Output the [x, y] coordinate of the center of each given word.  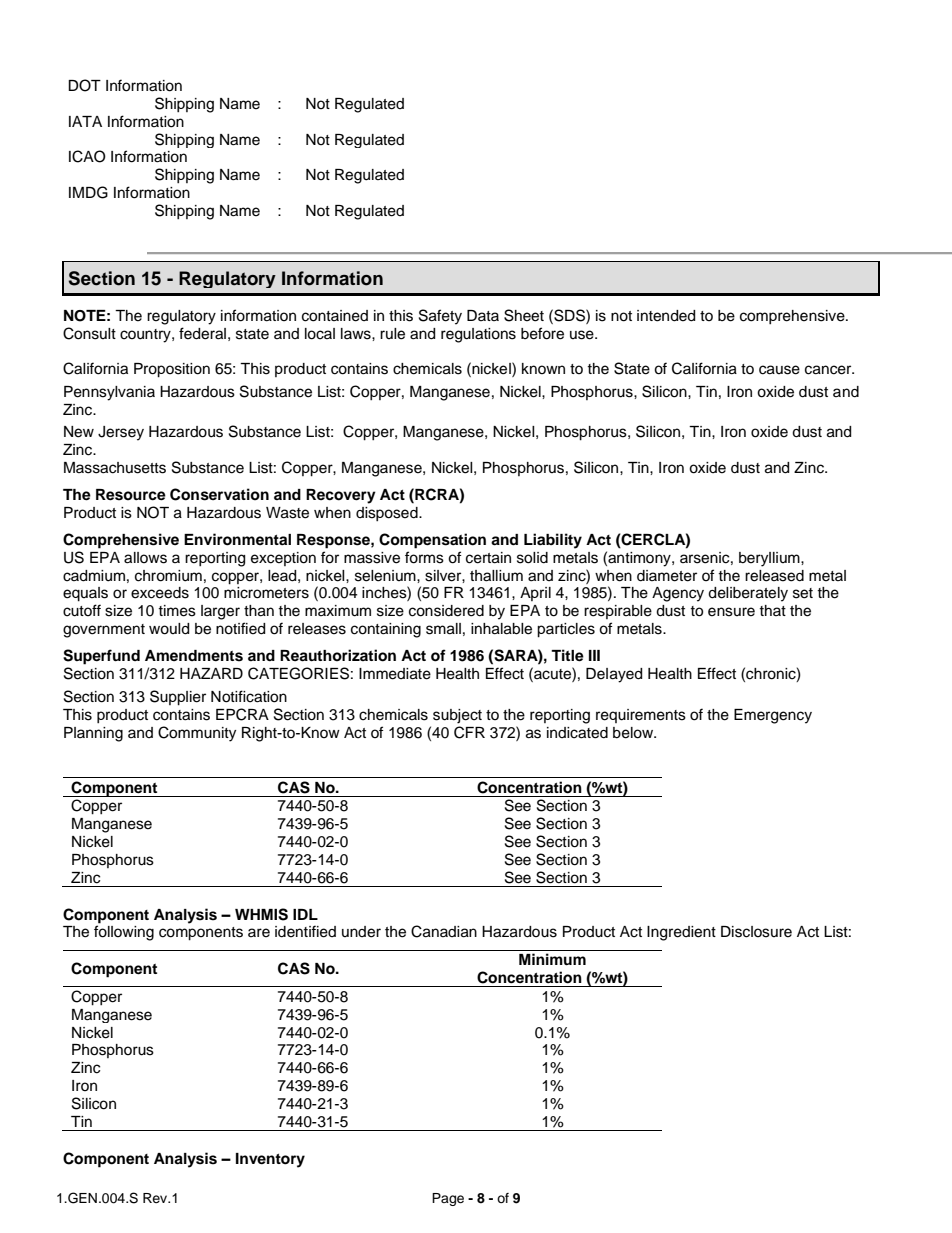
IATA [85, 121]
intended [666, 316]
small [443, 629]
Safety [440, 317]
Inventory [270, 1160]
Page [448, 1199]
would [169, 629]
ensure [731, 612]
